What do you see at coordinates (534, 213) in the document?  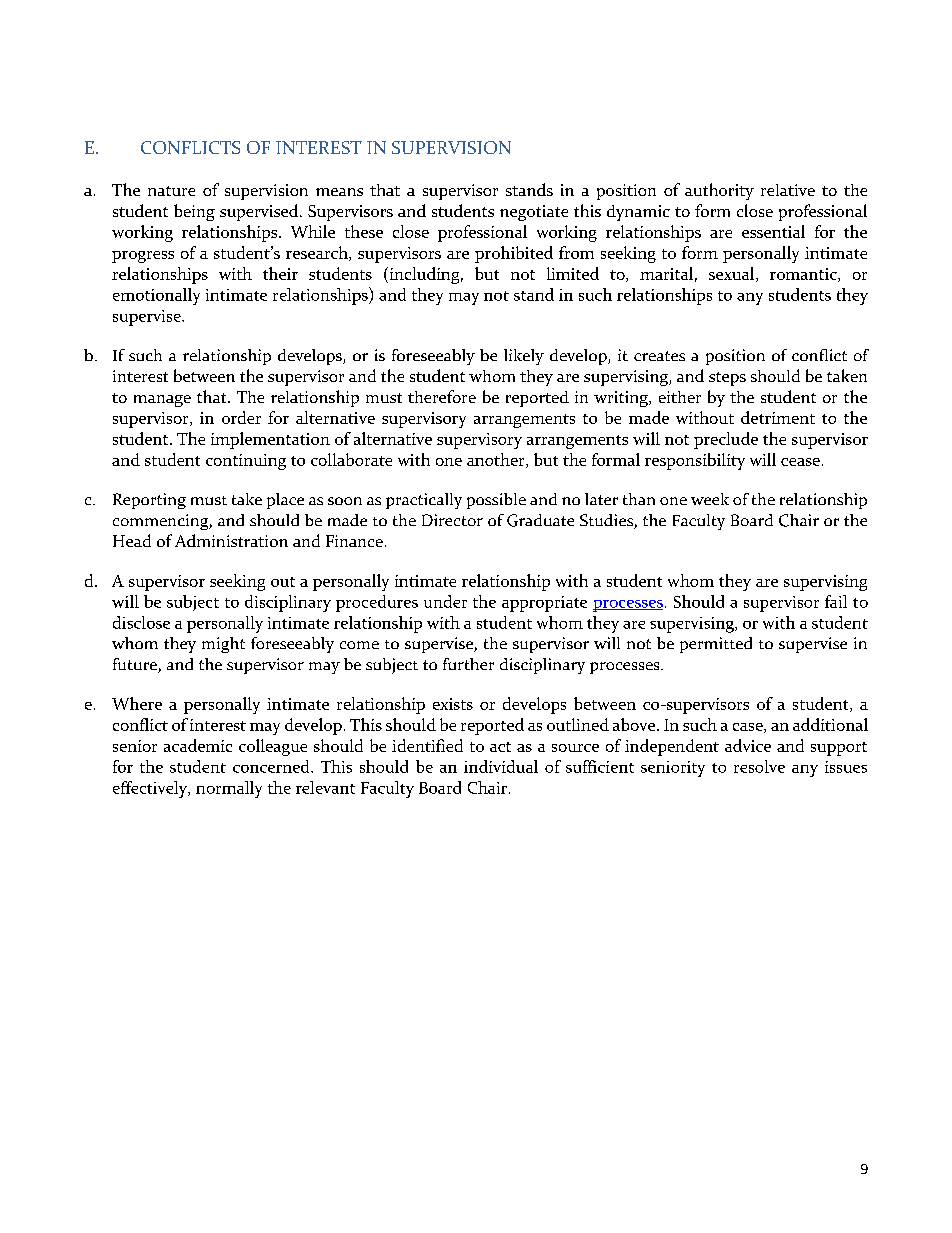 I see `negotiate` at bounding box center [534, 213].
